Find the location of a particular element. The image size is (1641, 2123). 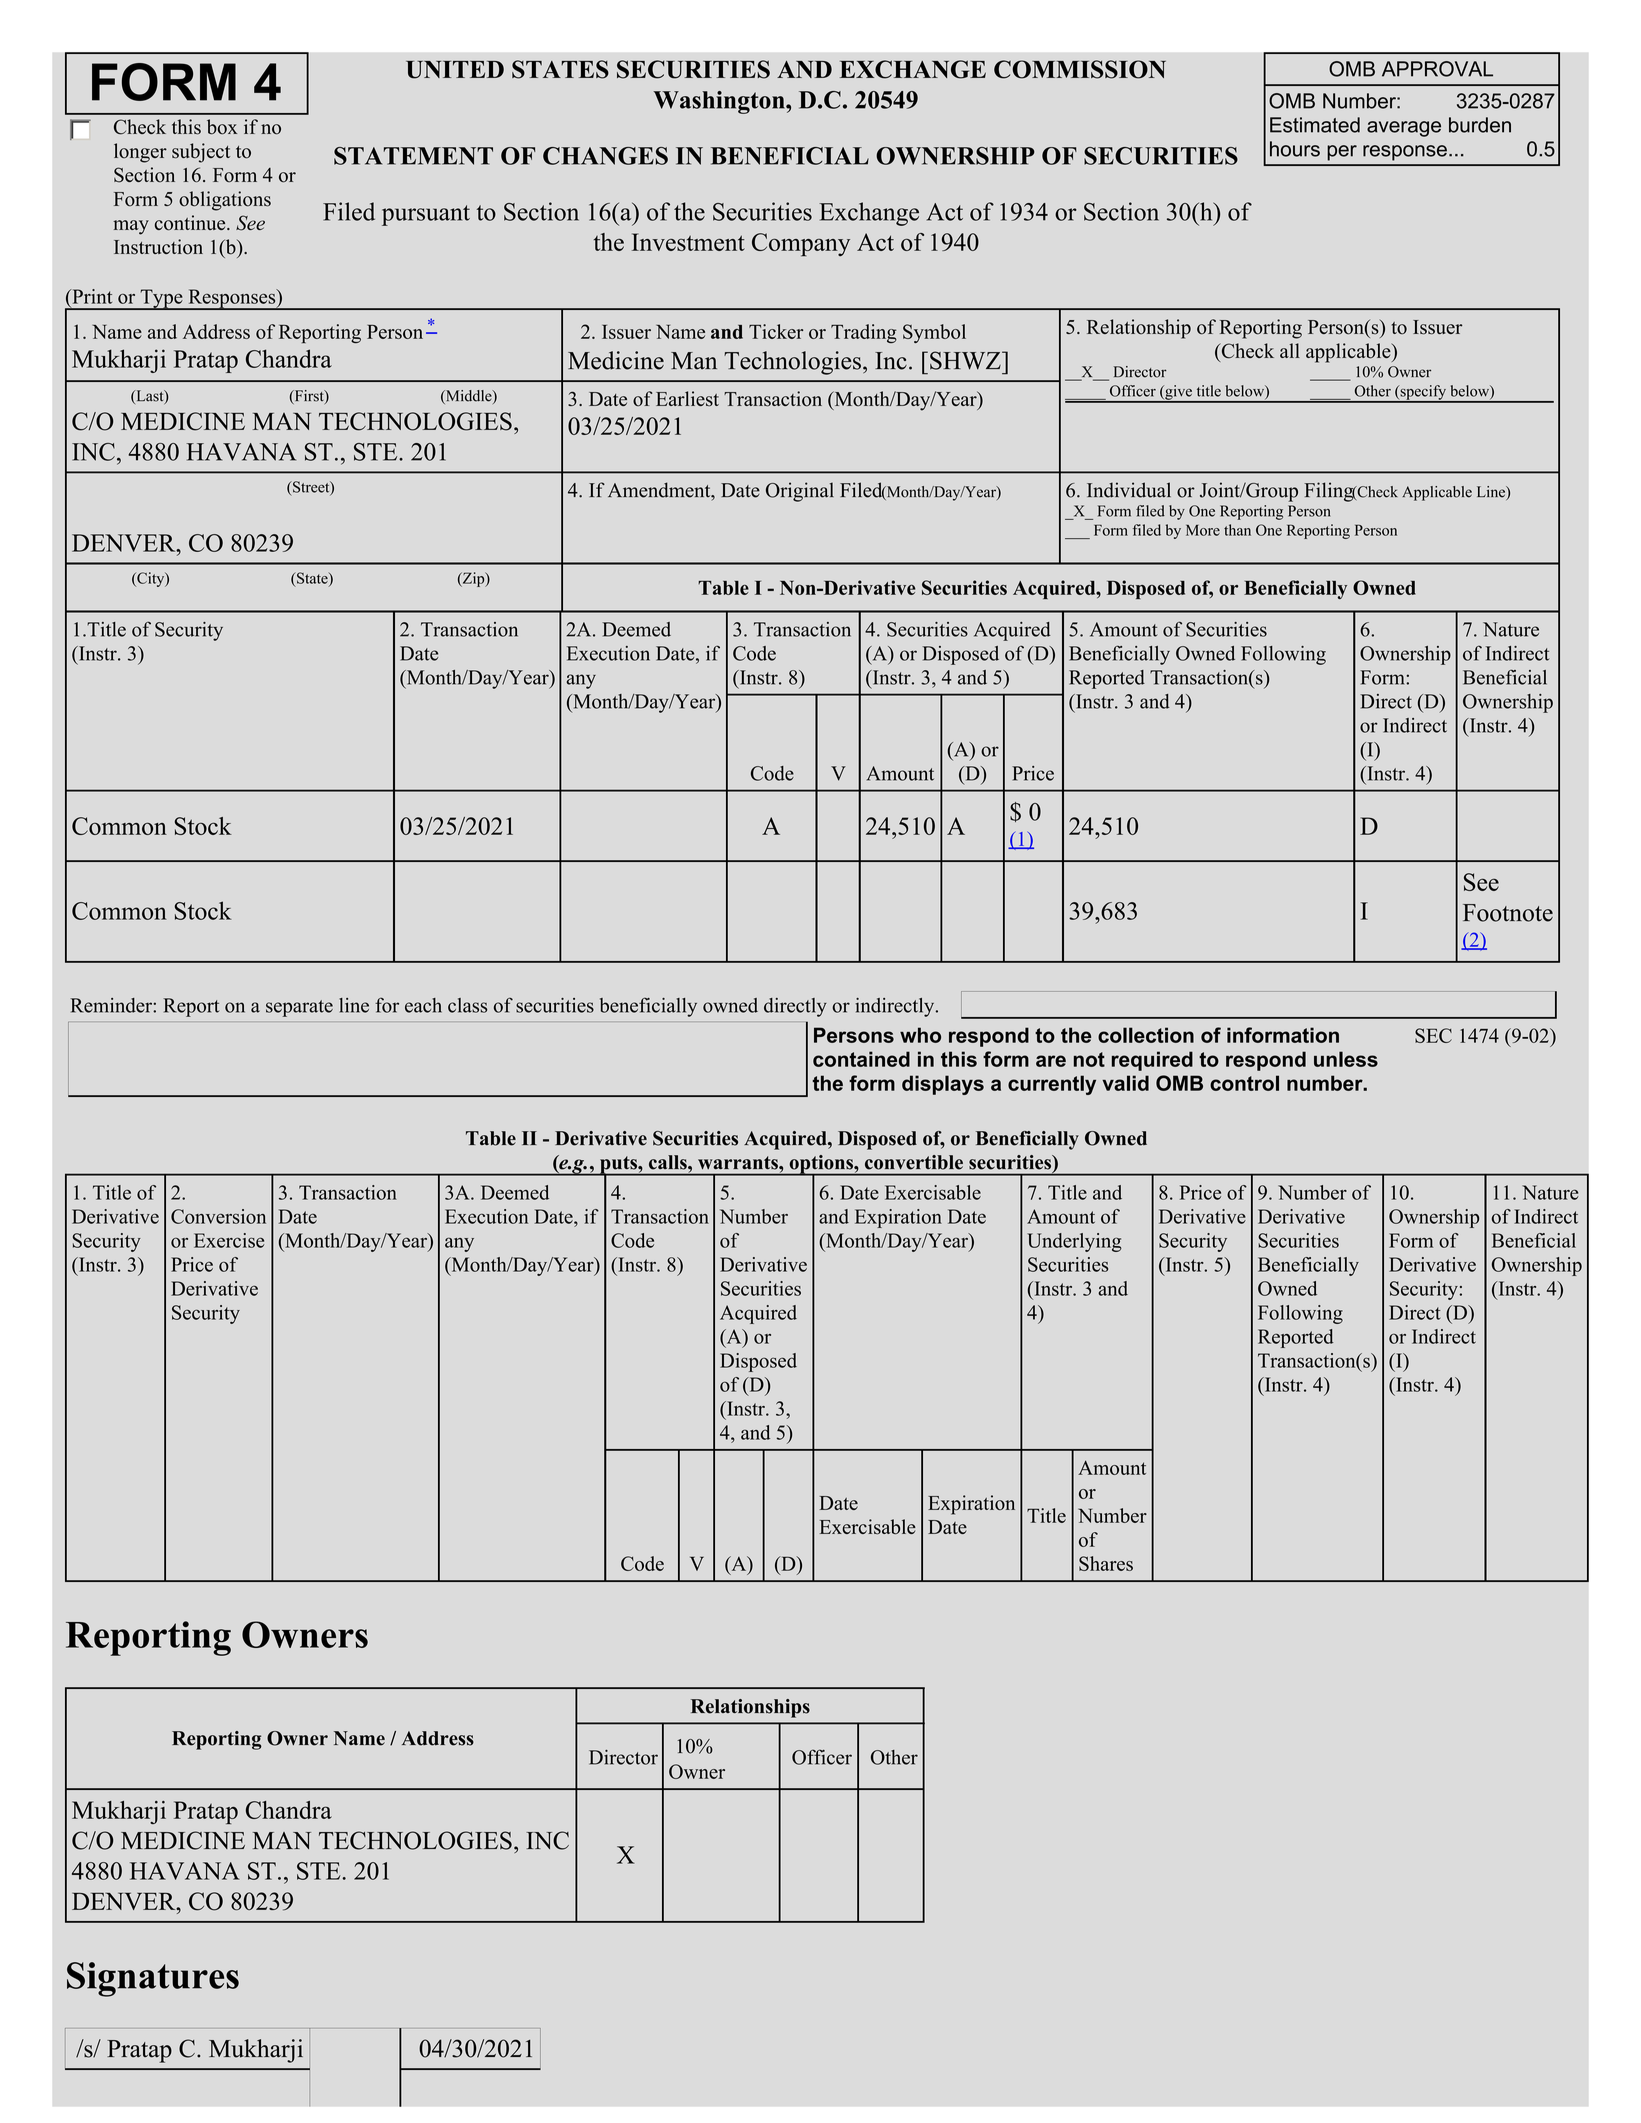

control is located at coordinates (1244, 1083).
